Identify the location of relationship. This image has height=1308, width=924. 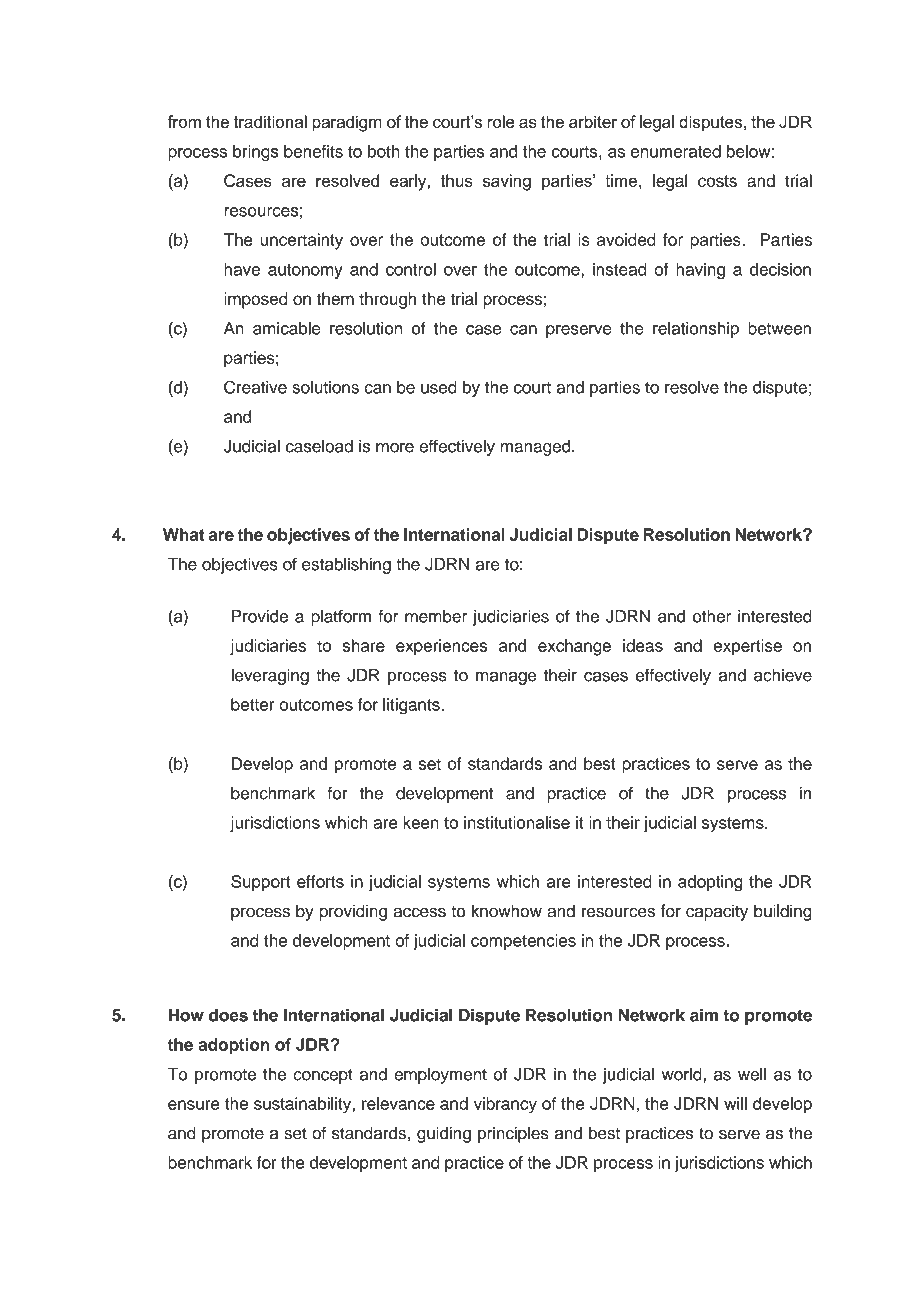
(696, 330).
